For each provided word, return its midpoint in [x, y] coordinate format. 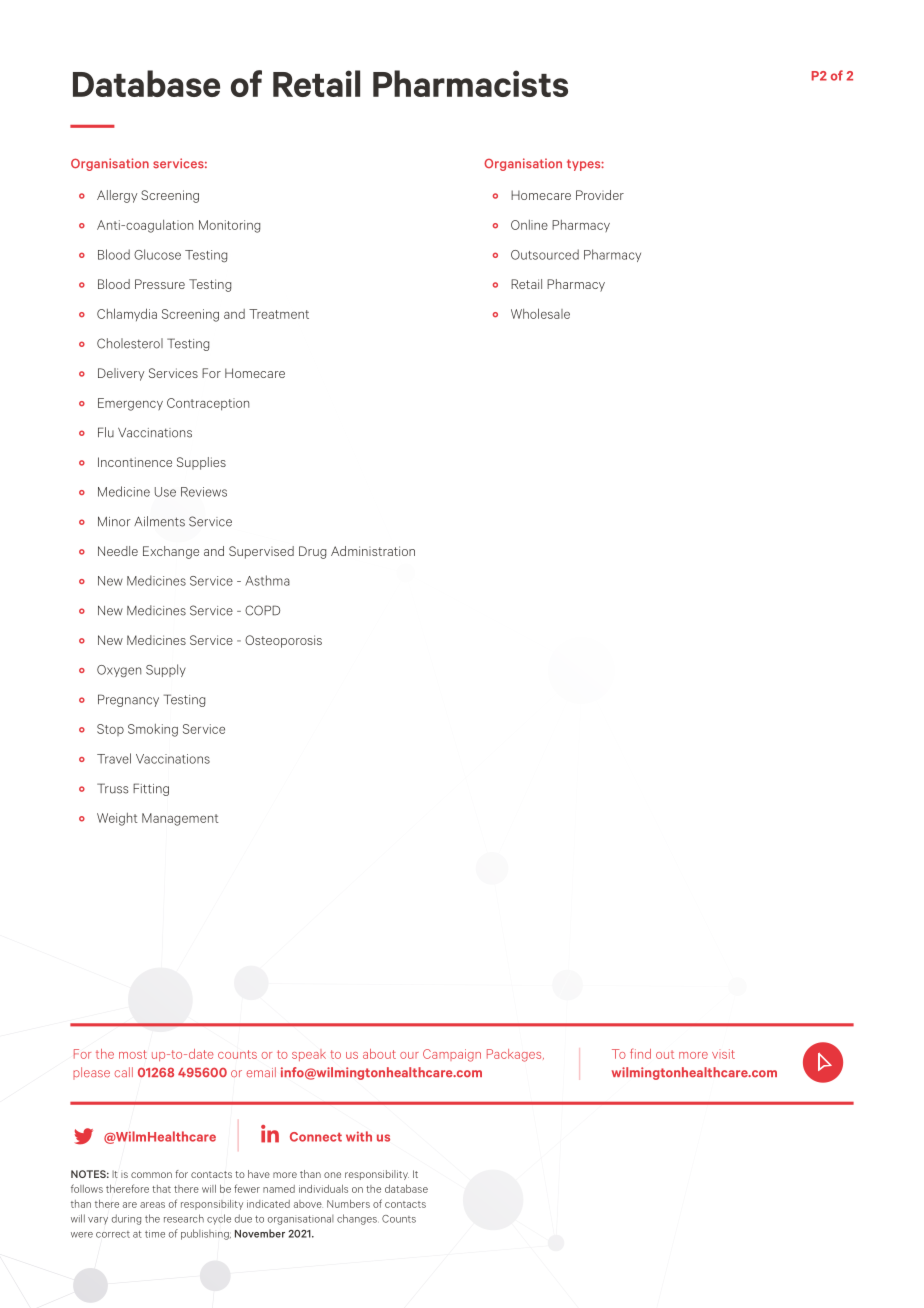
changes [358, 1219]
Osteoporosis [283, 641]
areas [152, 1205]
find [640, 1053]
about [379, 1054]
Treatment [279, 314]
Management [180, 819]
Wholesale [540, 313]
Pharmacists [470, 83]
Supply [166, 670]
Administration [373, 551]
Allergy [117, 196]
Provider [600, 195]
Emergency [130, 404]
